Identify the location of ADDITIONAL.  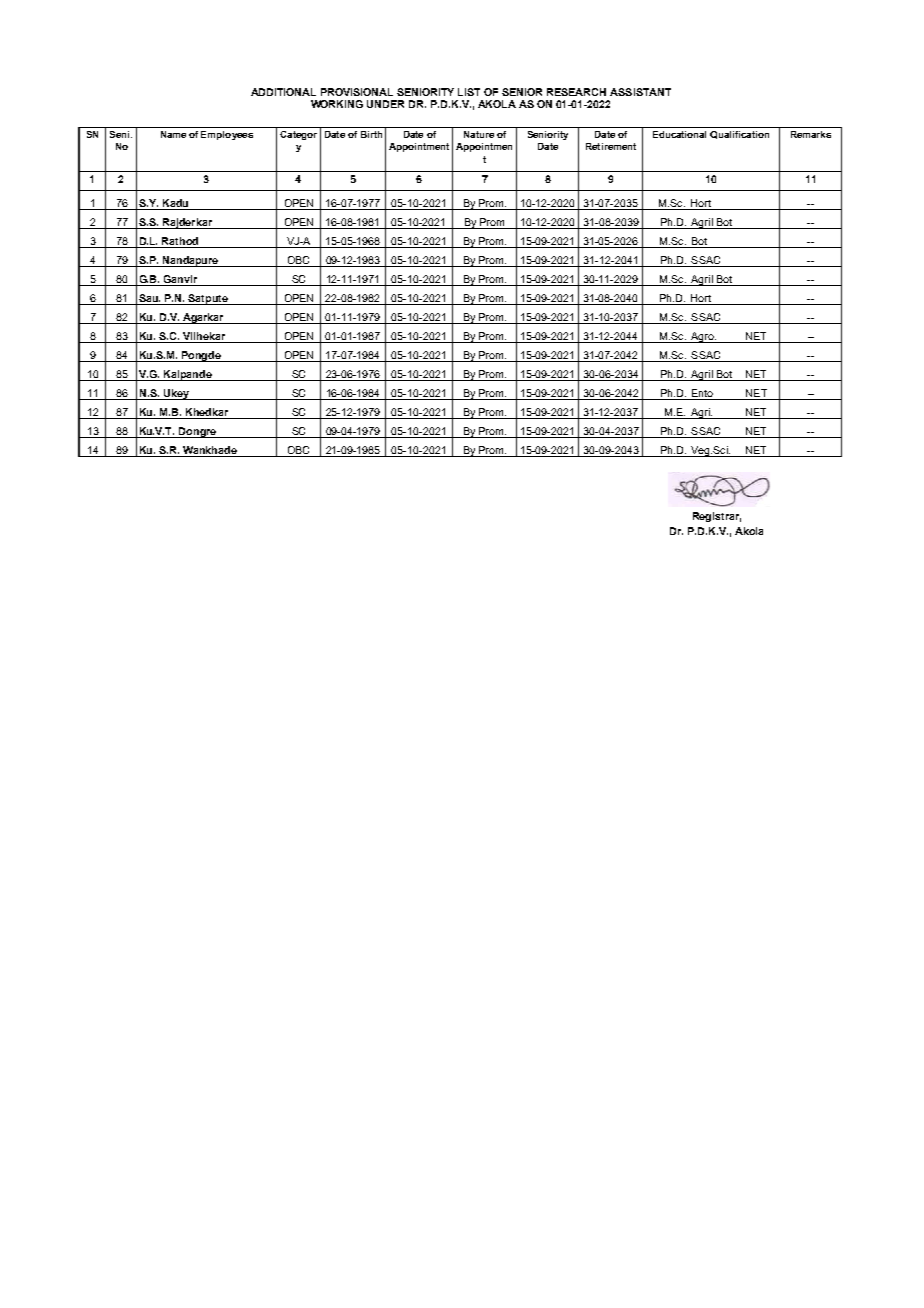
(283, 92).
